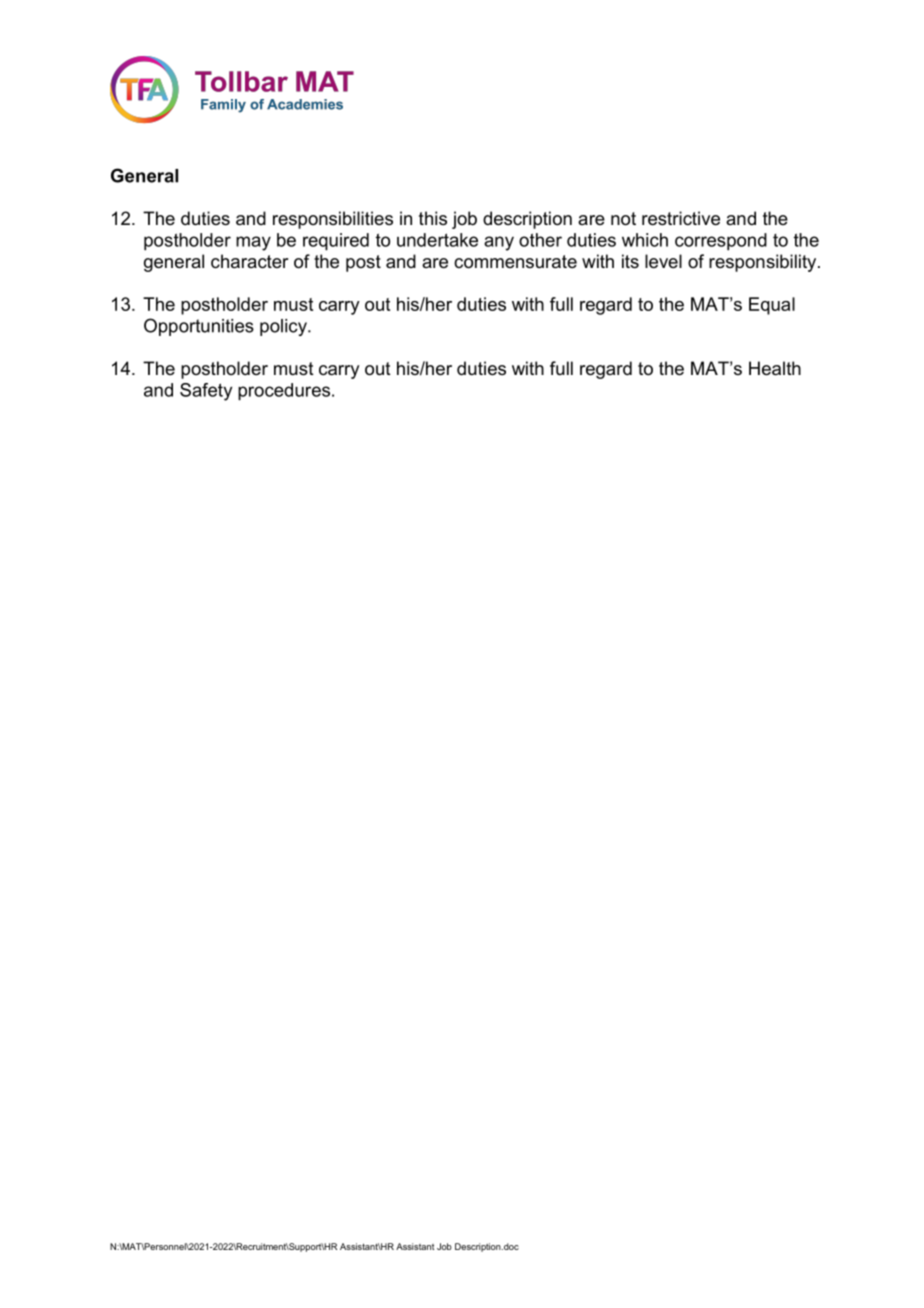  What do you see at coordinates (775, 368) in the screenshot?
I see `Health` at bounding box center [775, 368].
